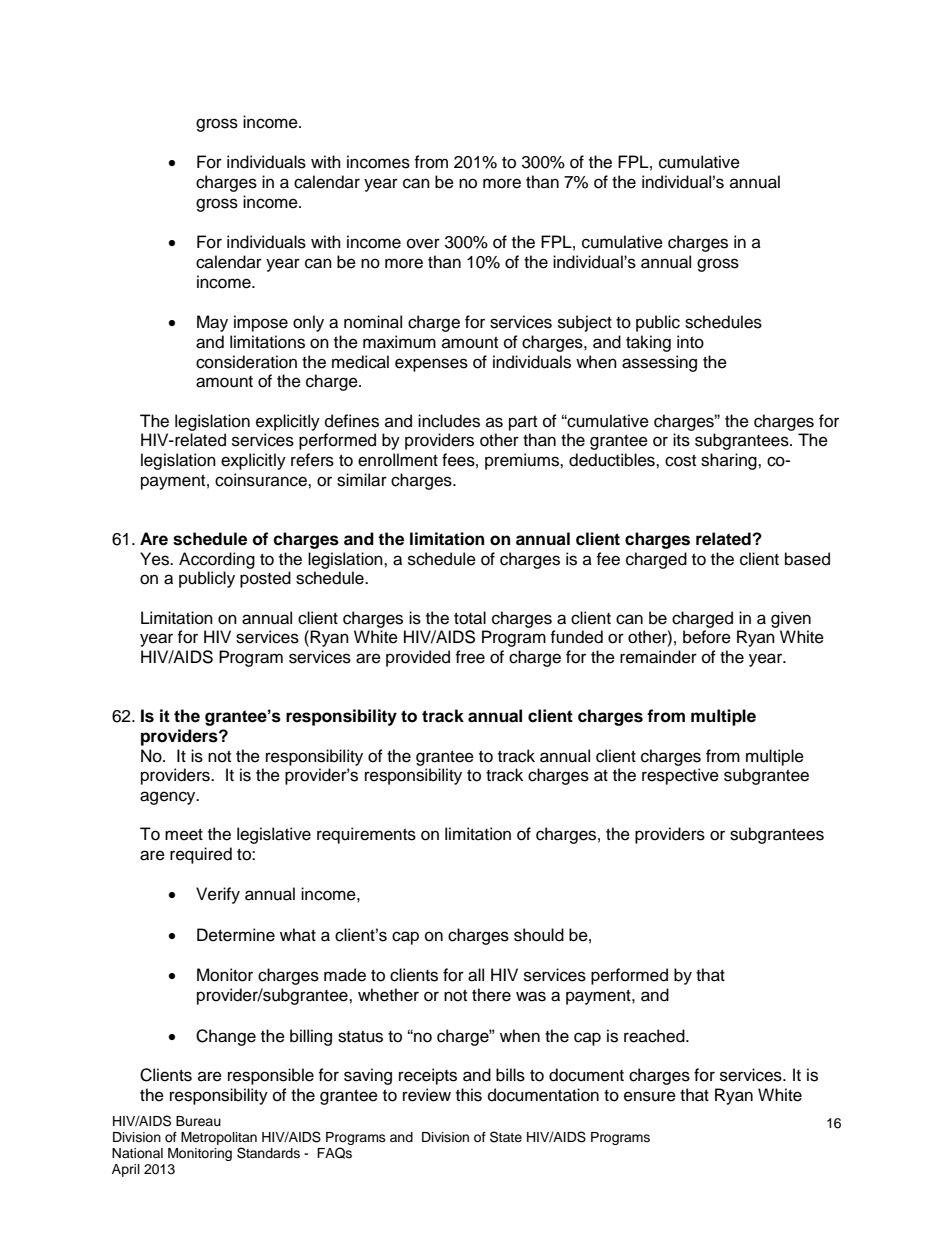  What do you see at coordinates (730, 461) in the document?
I see `sharing` at bounding box center [730, 461].
